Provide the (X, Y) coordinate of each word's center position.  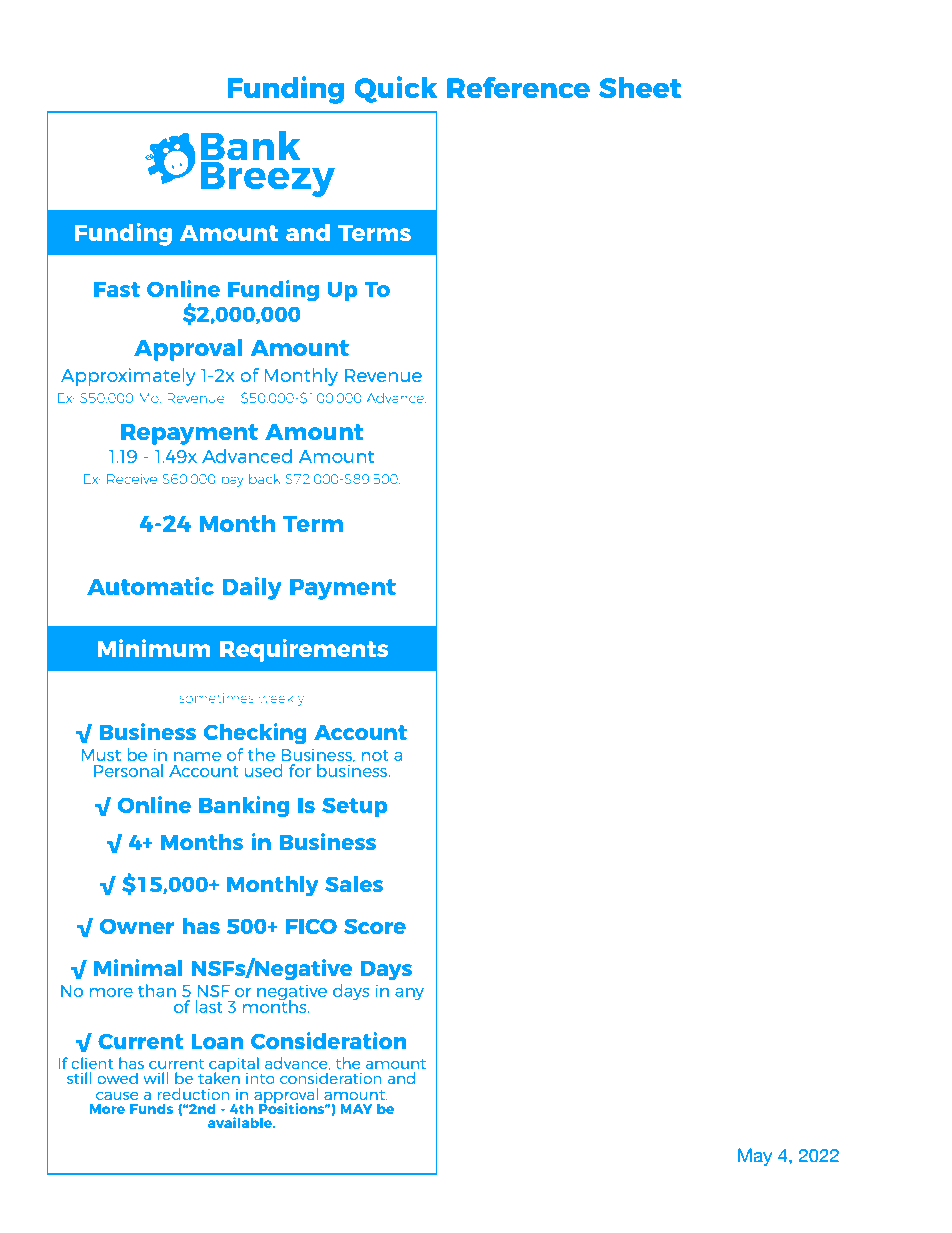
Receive (132, 479)
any (409, 994)
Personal (128, 770)
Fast (117, 289)
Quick (395, 89)
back (265, 479)
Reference (518, 87)
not (375, 755)
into (260, 1078)
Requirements (304, 650)
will (156, 1078)
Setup (355, 807)
